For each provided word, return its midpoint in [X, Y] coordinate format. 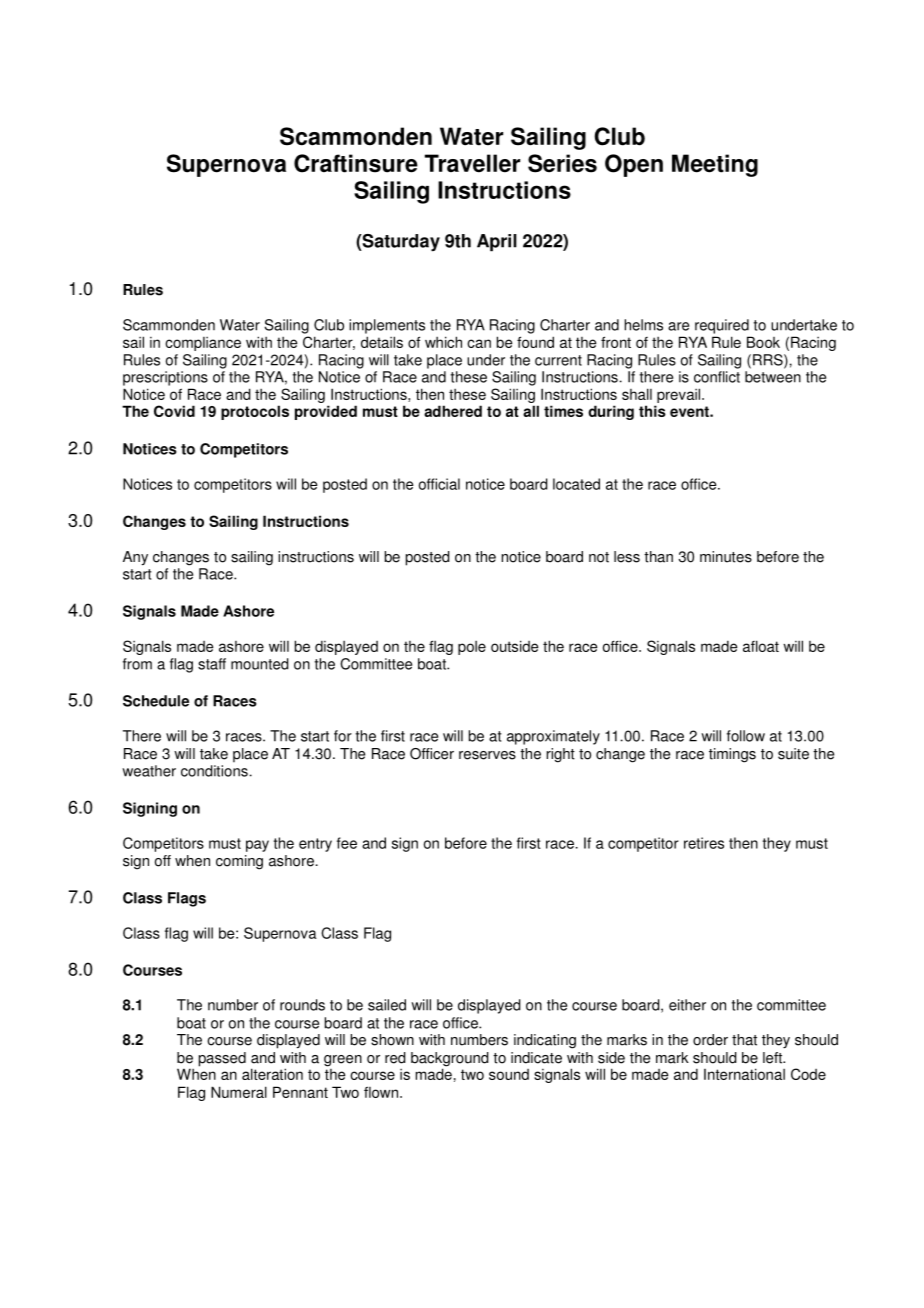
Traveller [472, 163]
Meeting [715, 165]
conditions [214, 771]
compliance [203, 344]
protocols [255, 412]
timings [732, 755]
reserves [487, 755]
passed [222, 1059]
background [450, 1060]
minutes [726, 557]
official [439, 484]
